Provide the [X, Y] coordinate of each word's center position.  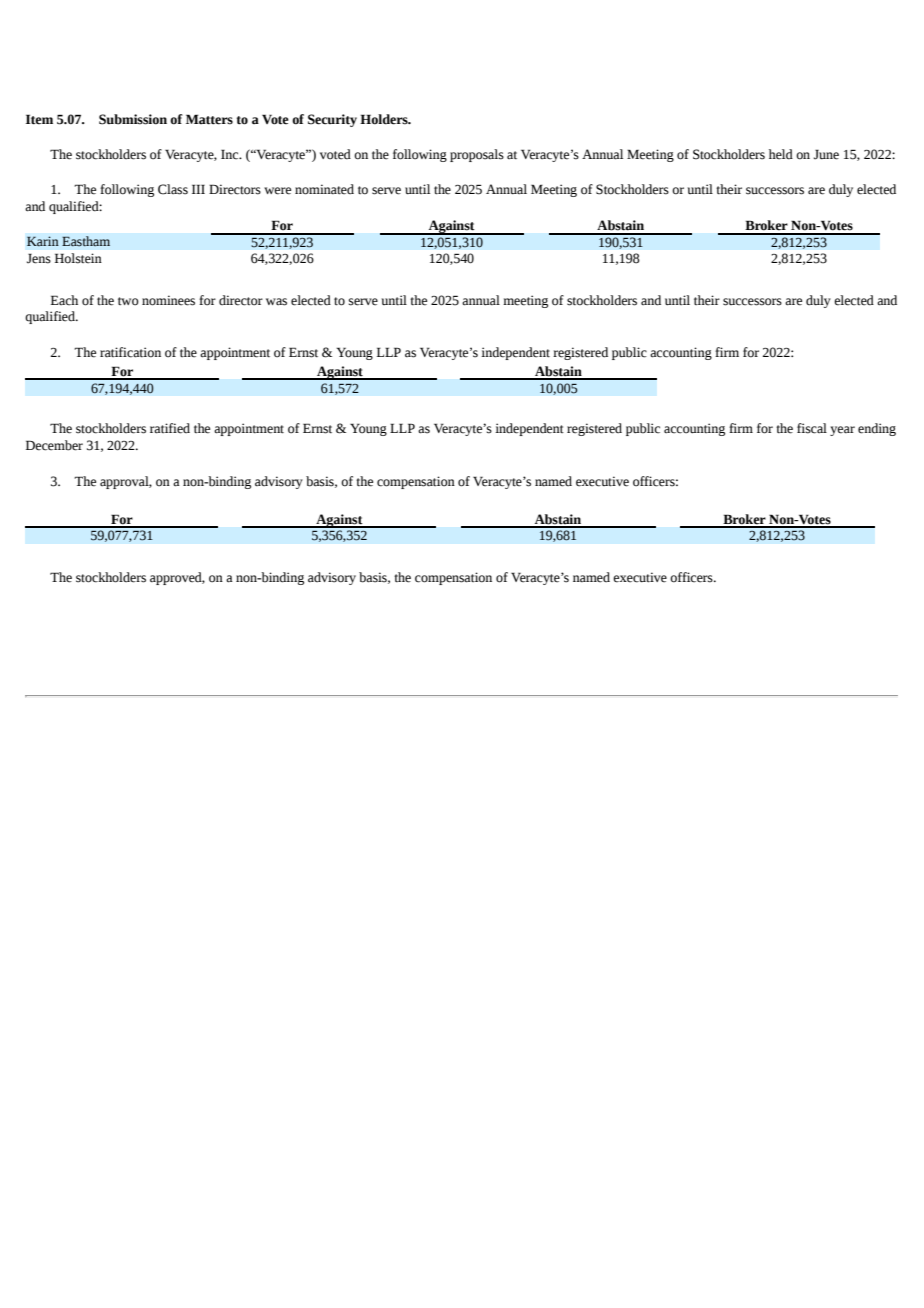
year [842, 431]
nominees [168, 300]
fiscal [812, 428]
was [276, 302]
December [54, 445]
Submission [133, 119]
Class [173, 189]
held [781, 154]
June [826, 154]
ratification [130, 352]
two [128, 301]
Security [332, 120]
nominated [324, 189]
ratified [170, 428]
